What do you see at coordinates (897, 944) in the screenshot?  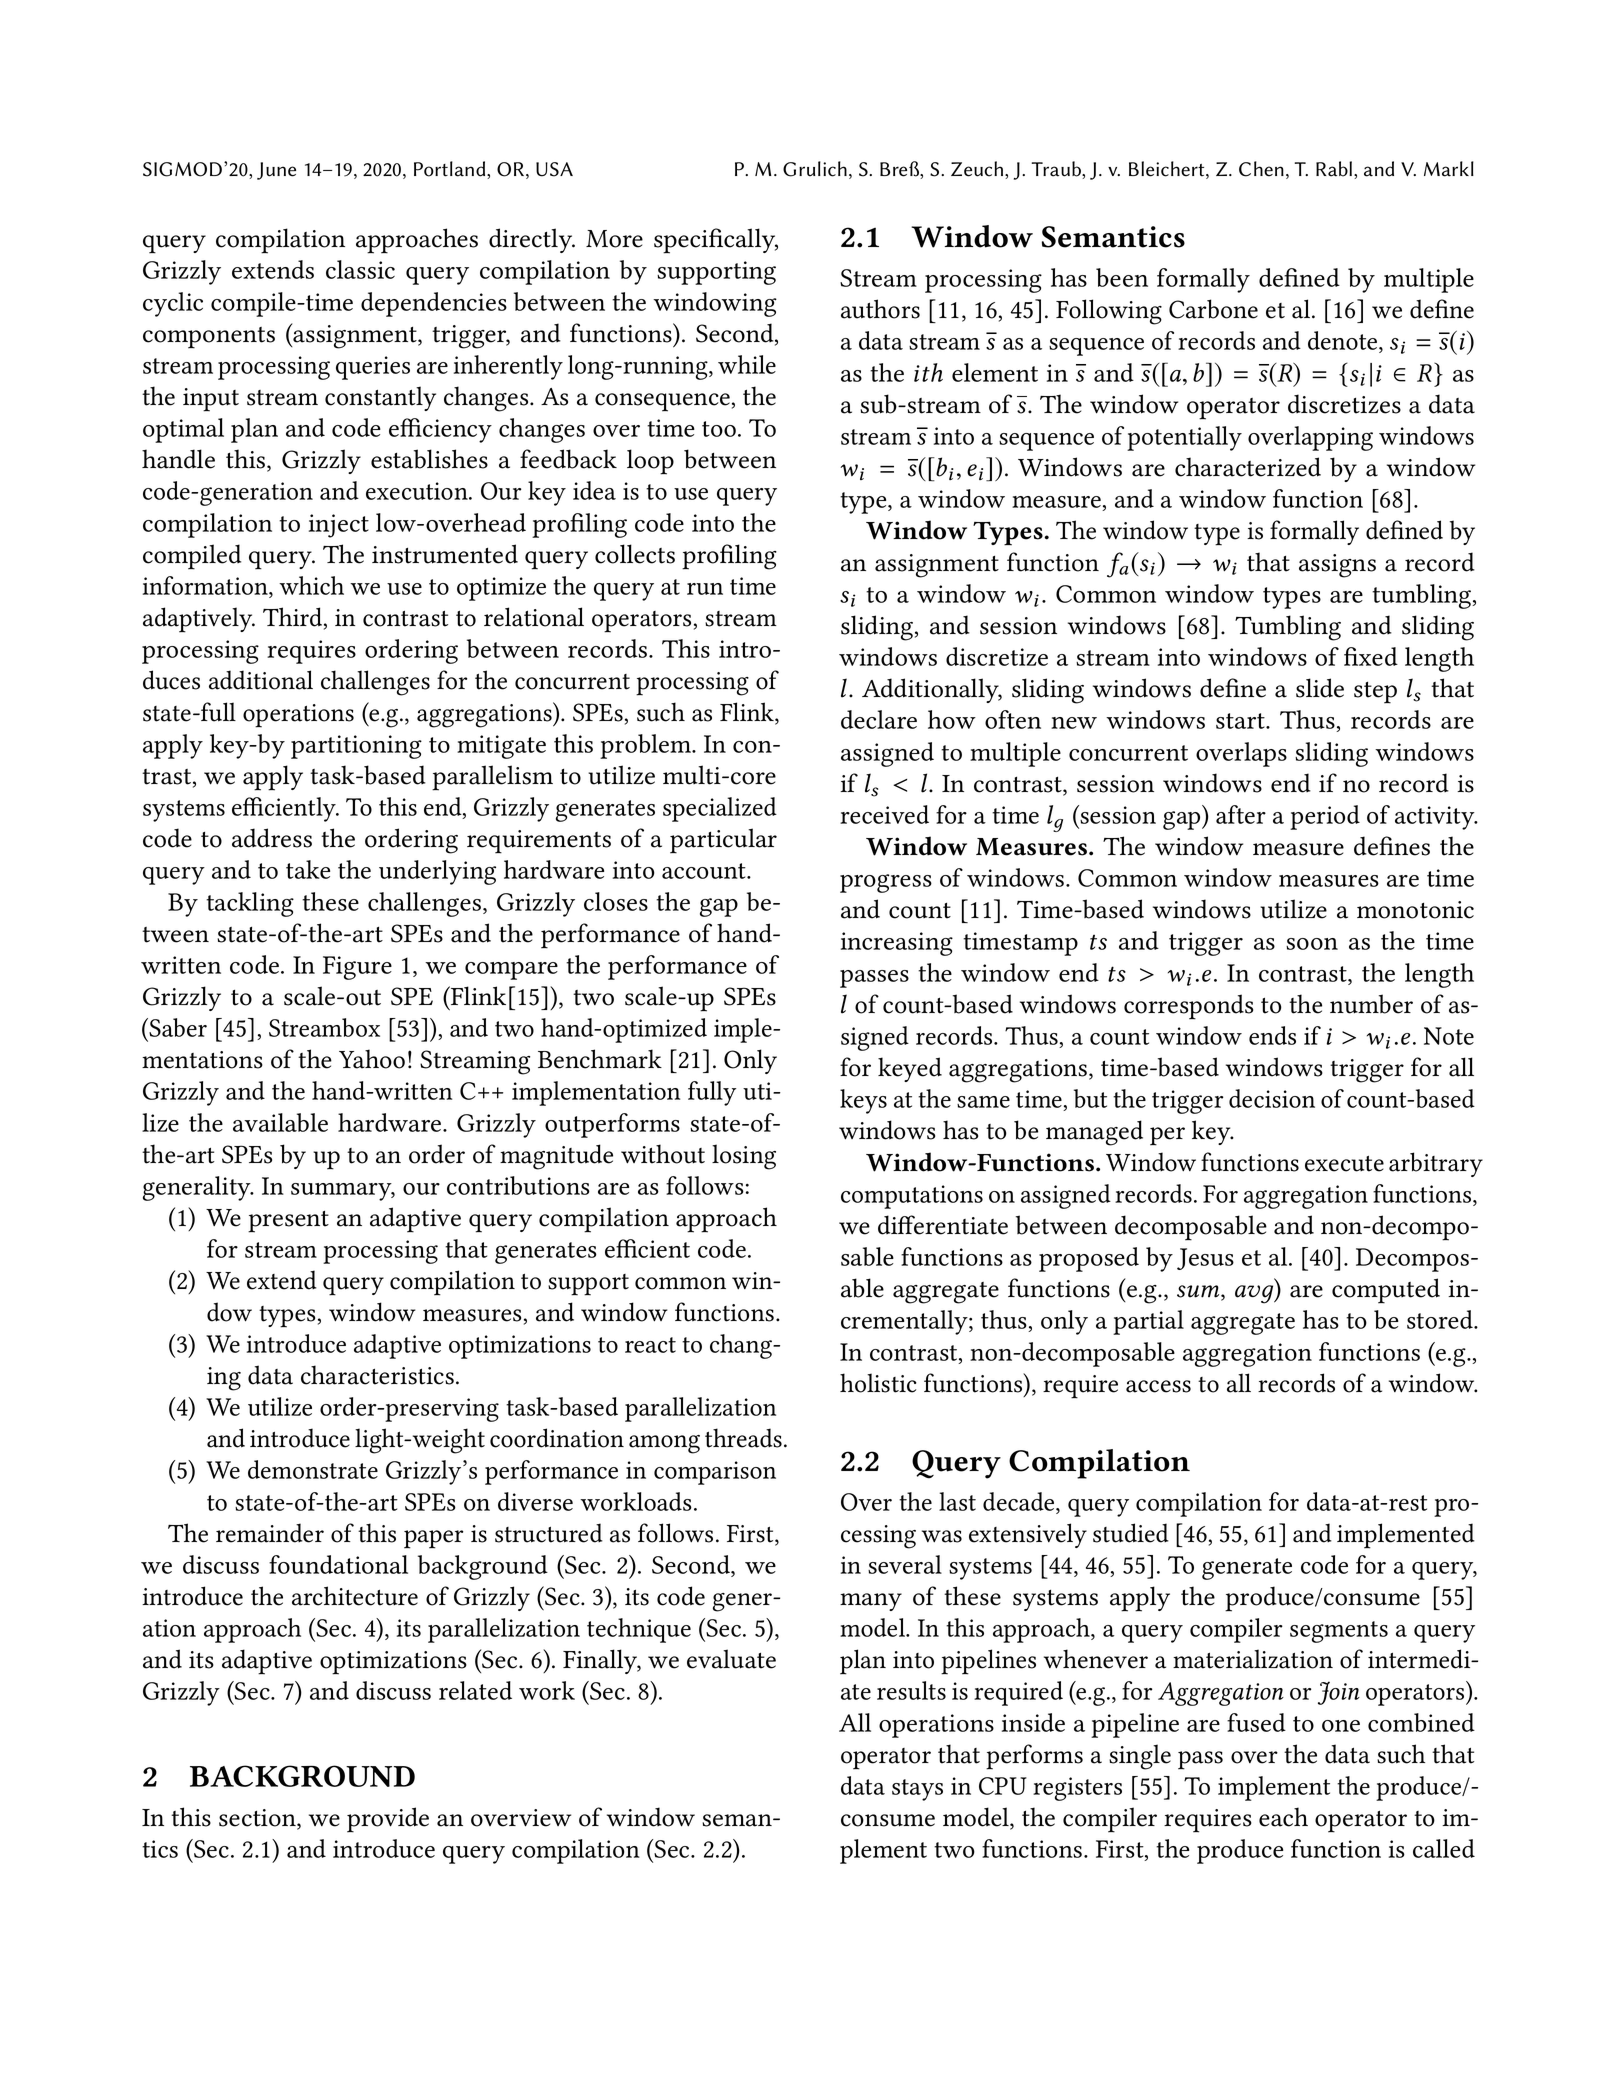 I see `increasing` at bounding box center [897, 944].
